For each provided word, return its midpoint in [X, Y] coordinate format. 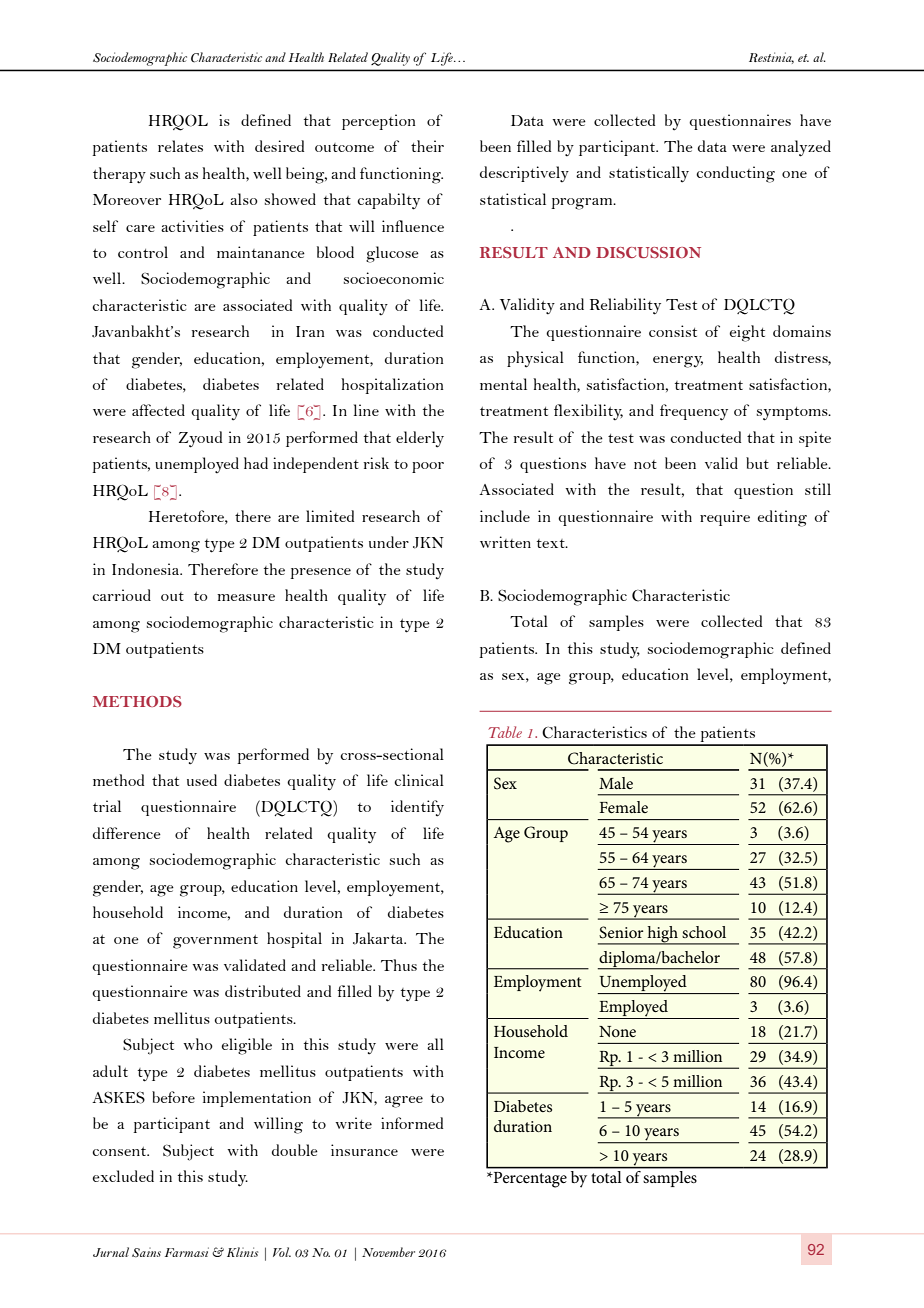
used [202, 780]
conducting [735, 174]
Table [505, 732]
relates [180, 146]
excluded [123, 1176]
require [725, 518]
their [427, 146]
